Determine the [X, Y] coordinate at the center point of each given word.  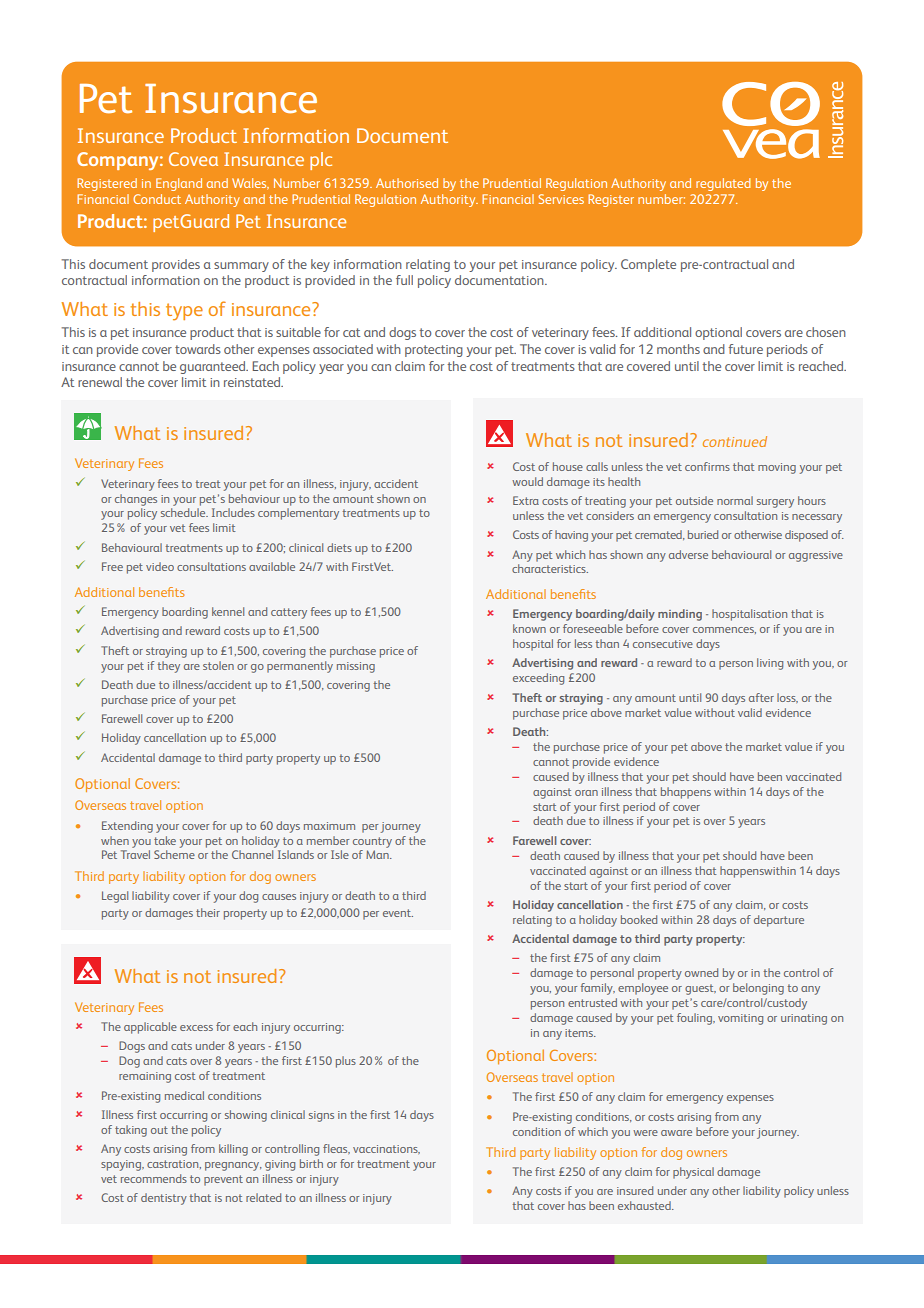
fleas [336, 1149]
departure [779, 921]
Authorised [407, 183]
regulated [723, 184]
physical [693, 1173]
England [179, 184]
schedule [184, 512]
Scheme [174, 854]
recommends [154, 1178]
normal [735, 500]
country [372, 842]
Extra [526, 500]
